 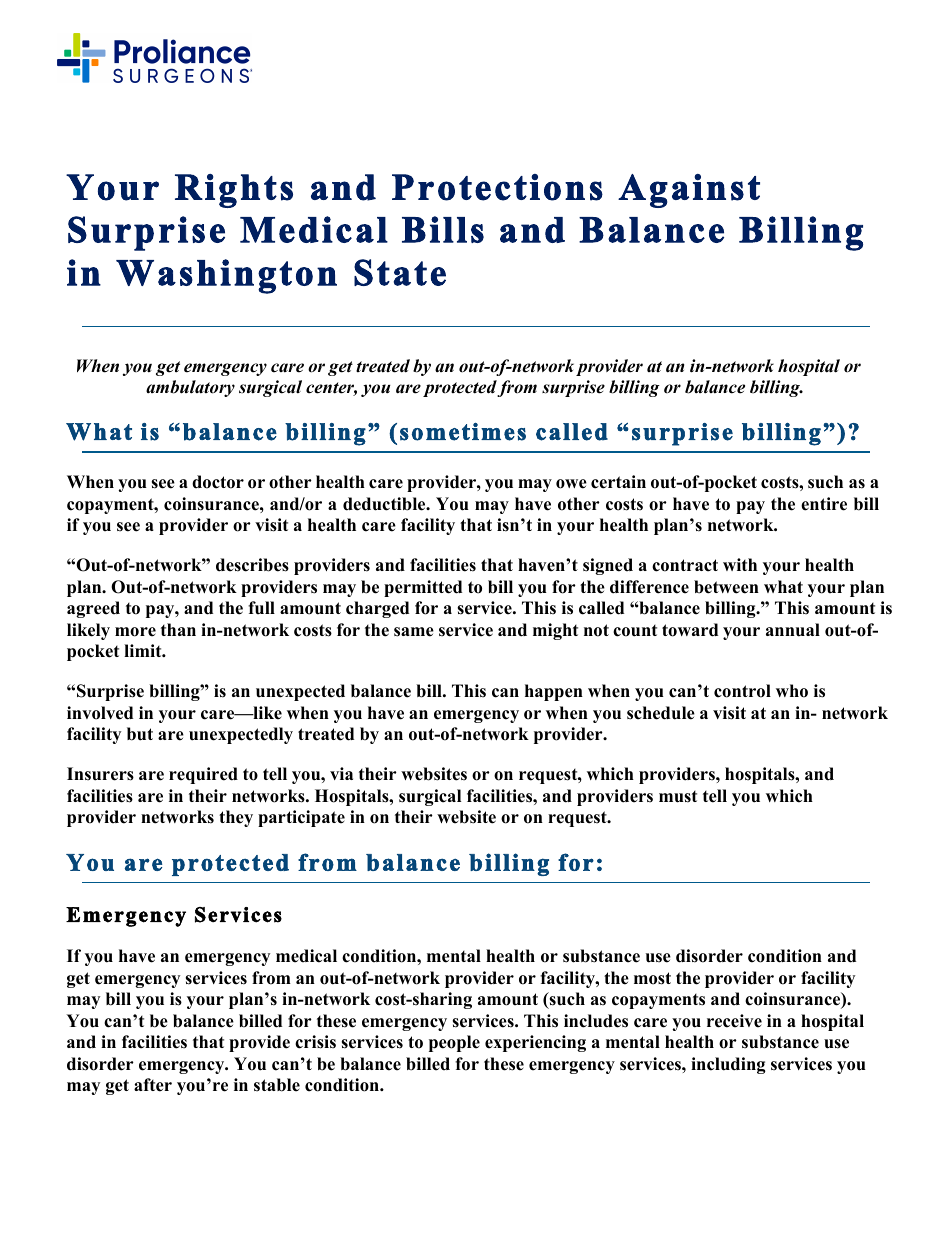 I want to click on entire, so click(x=824, y=504).
